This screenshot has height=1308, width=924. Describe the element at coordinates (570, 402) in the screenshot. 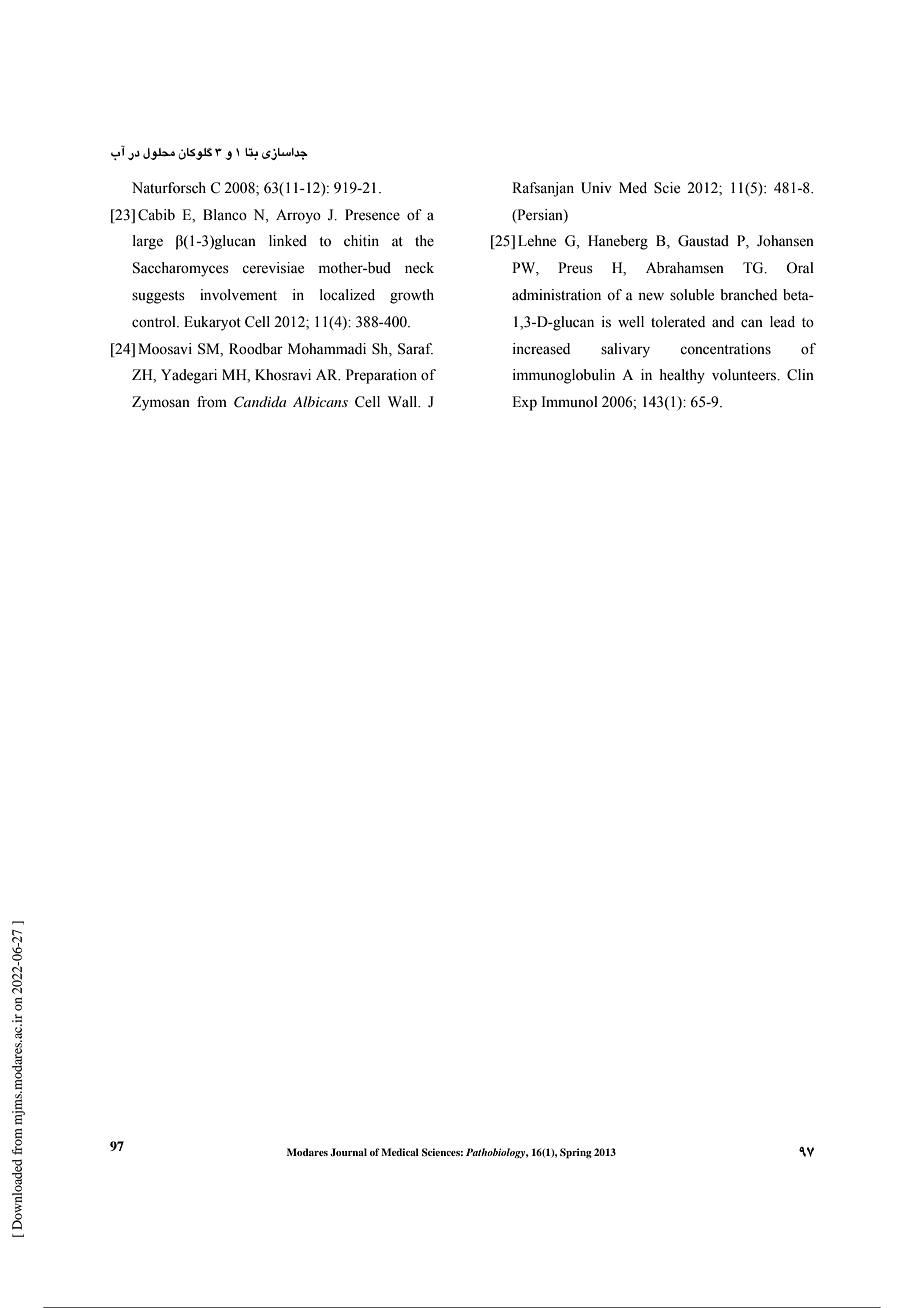

I see `Immunol` at that location.
